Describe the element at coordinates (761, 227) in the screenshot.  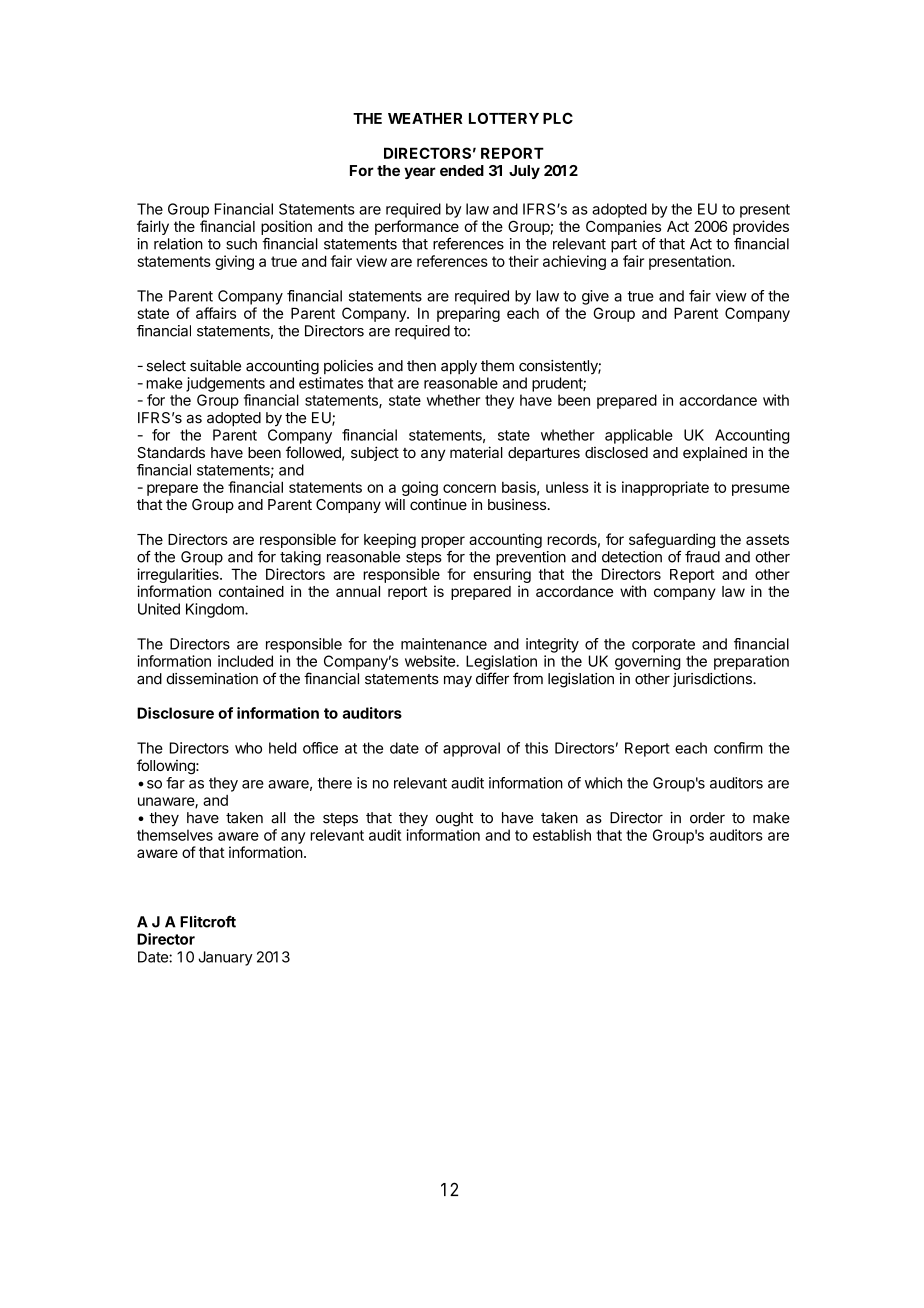
I see `provides` at that location.
